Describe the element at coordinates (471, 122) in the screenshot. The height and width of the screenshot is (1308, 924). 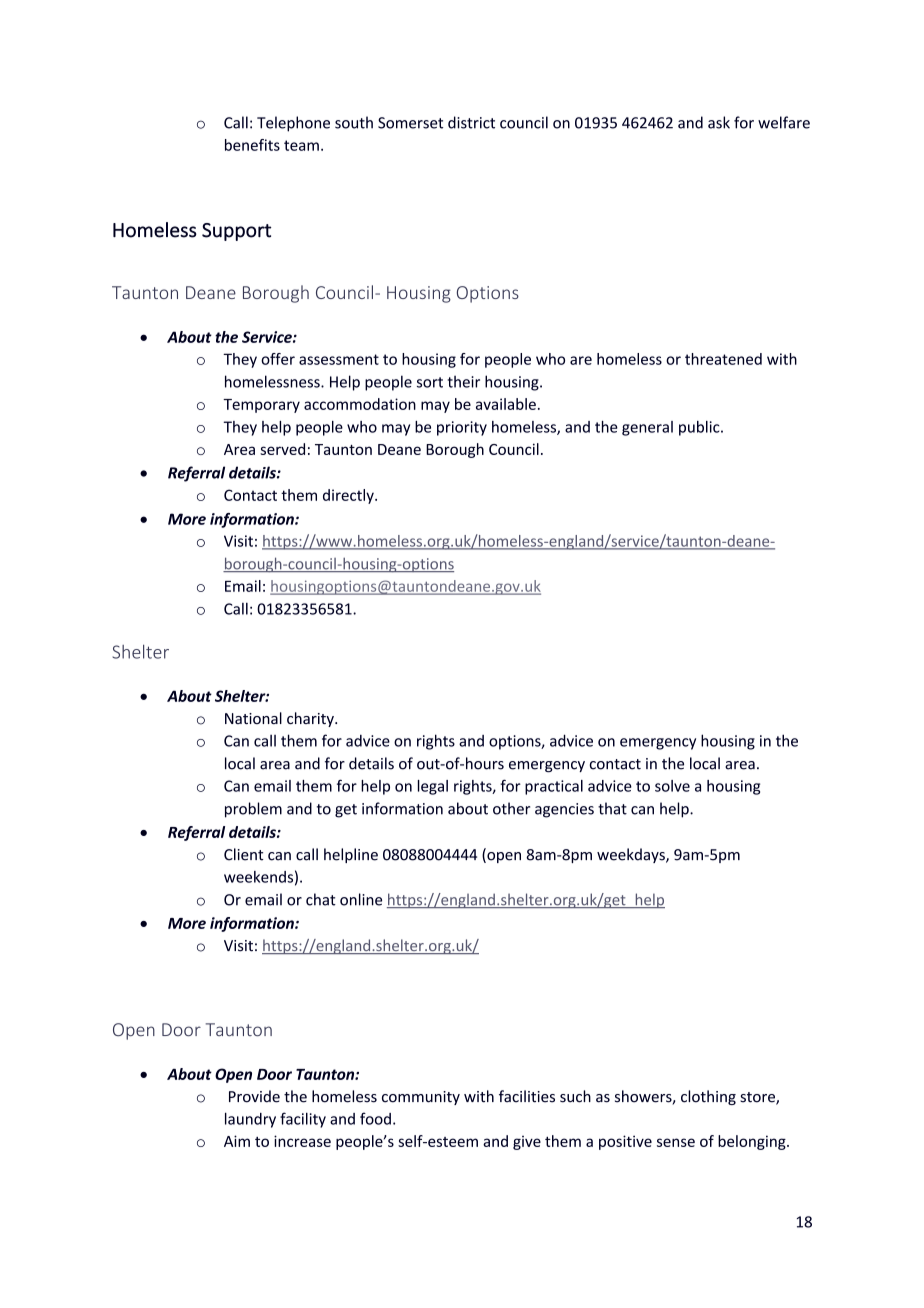
I see `district` at that location.
